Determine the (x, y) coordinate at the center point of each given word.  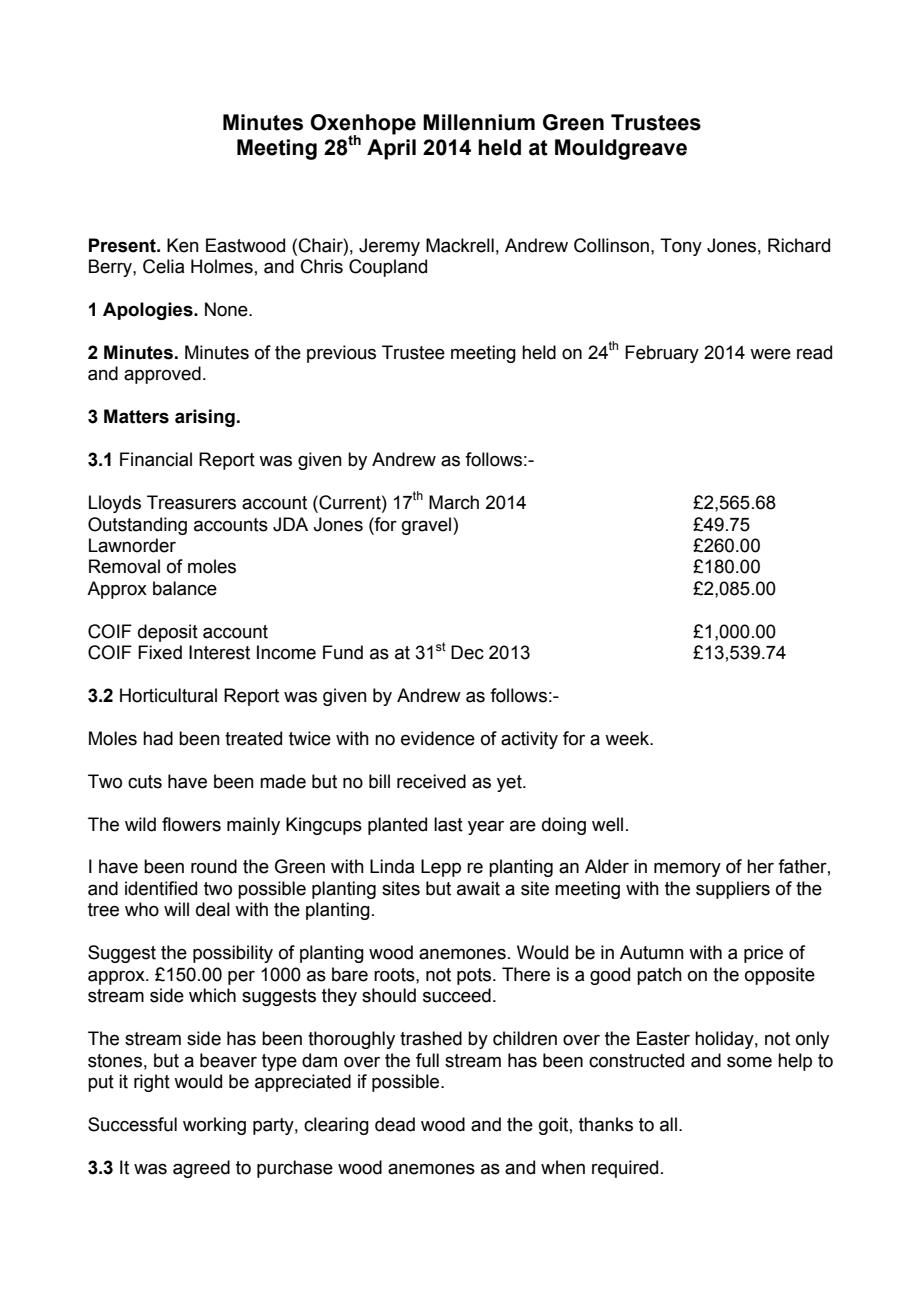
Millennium (479, 122)
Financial (156, 459)
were (770, 354)
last (448, 824)
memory (687, 870)
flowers (191, 824)
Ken (183, 245)
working (214, 1126)
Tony (681, 247)
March (454, 502)
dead (395, 1124)
